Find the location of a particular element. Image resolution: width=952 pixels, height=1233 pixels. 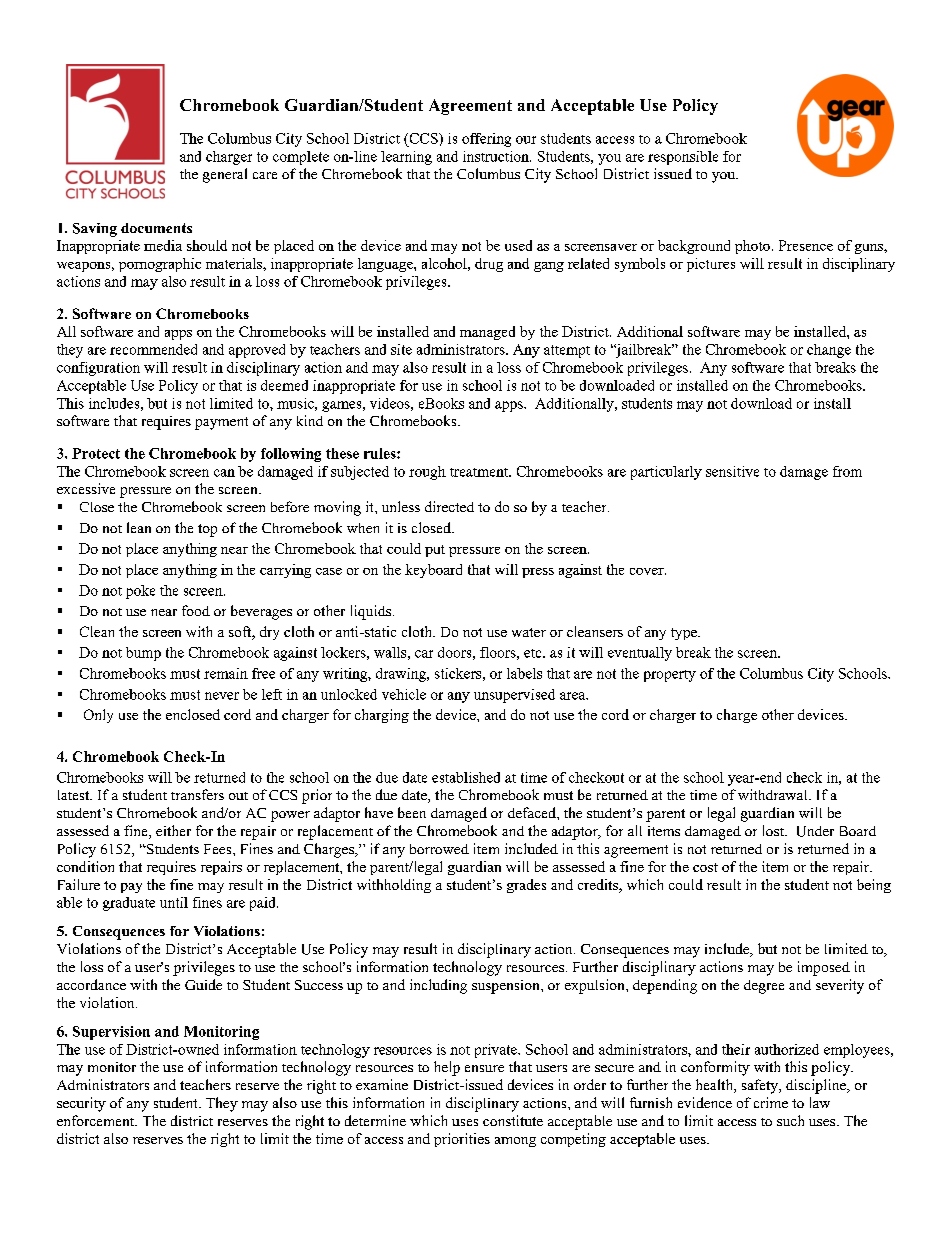

responsible is located at coordinates (683, 158).
